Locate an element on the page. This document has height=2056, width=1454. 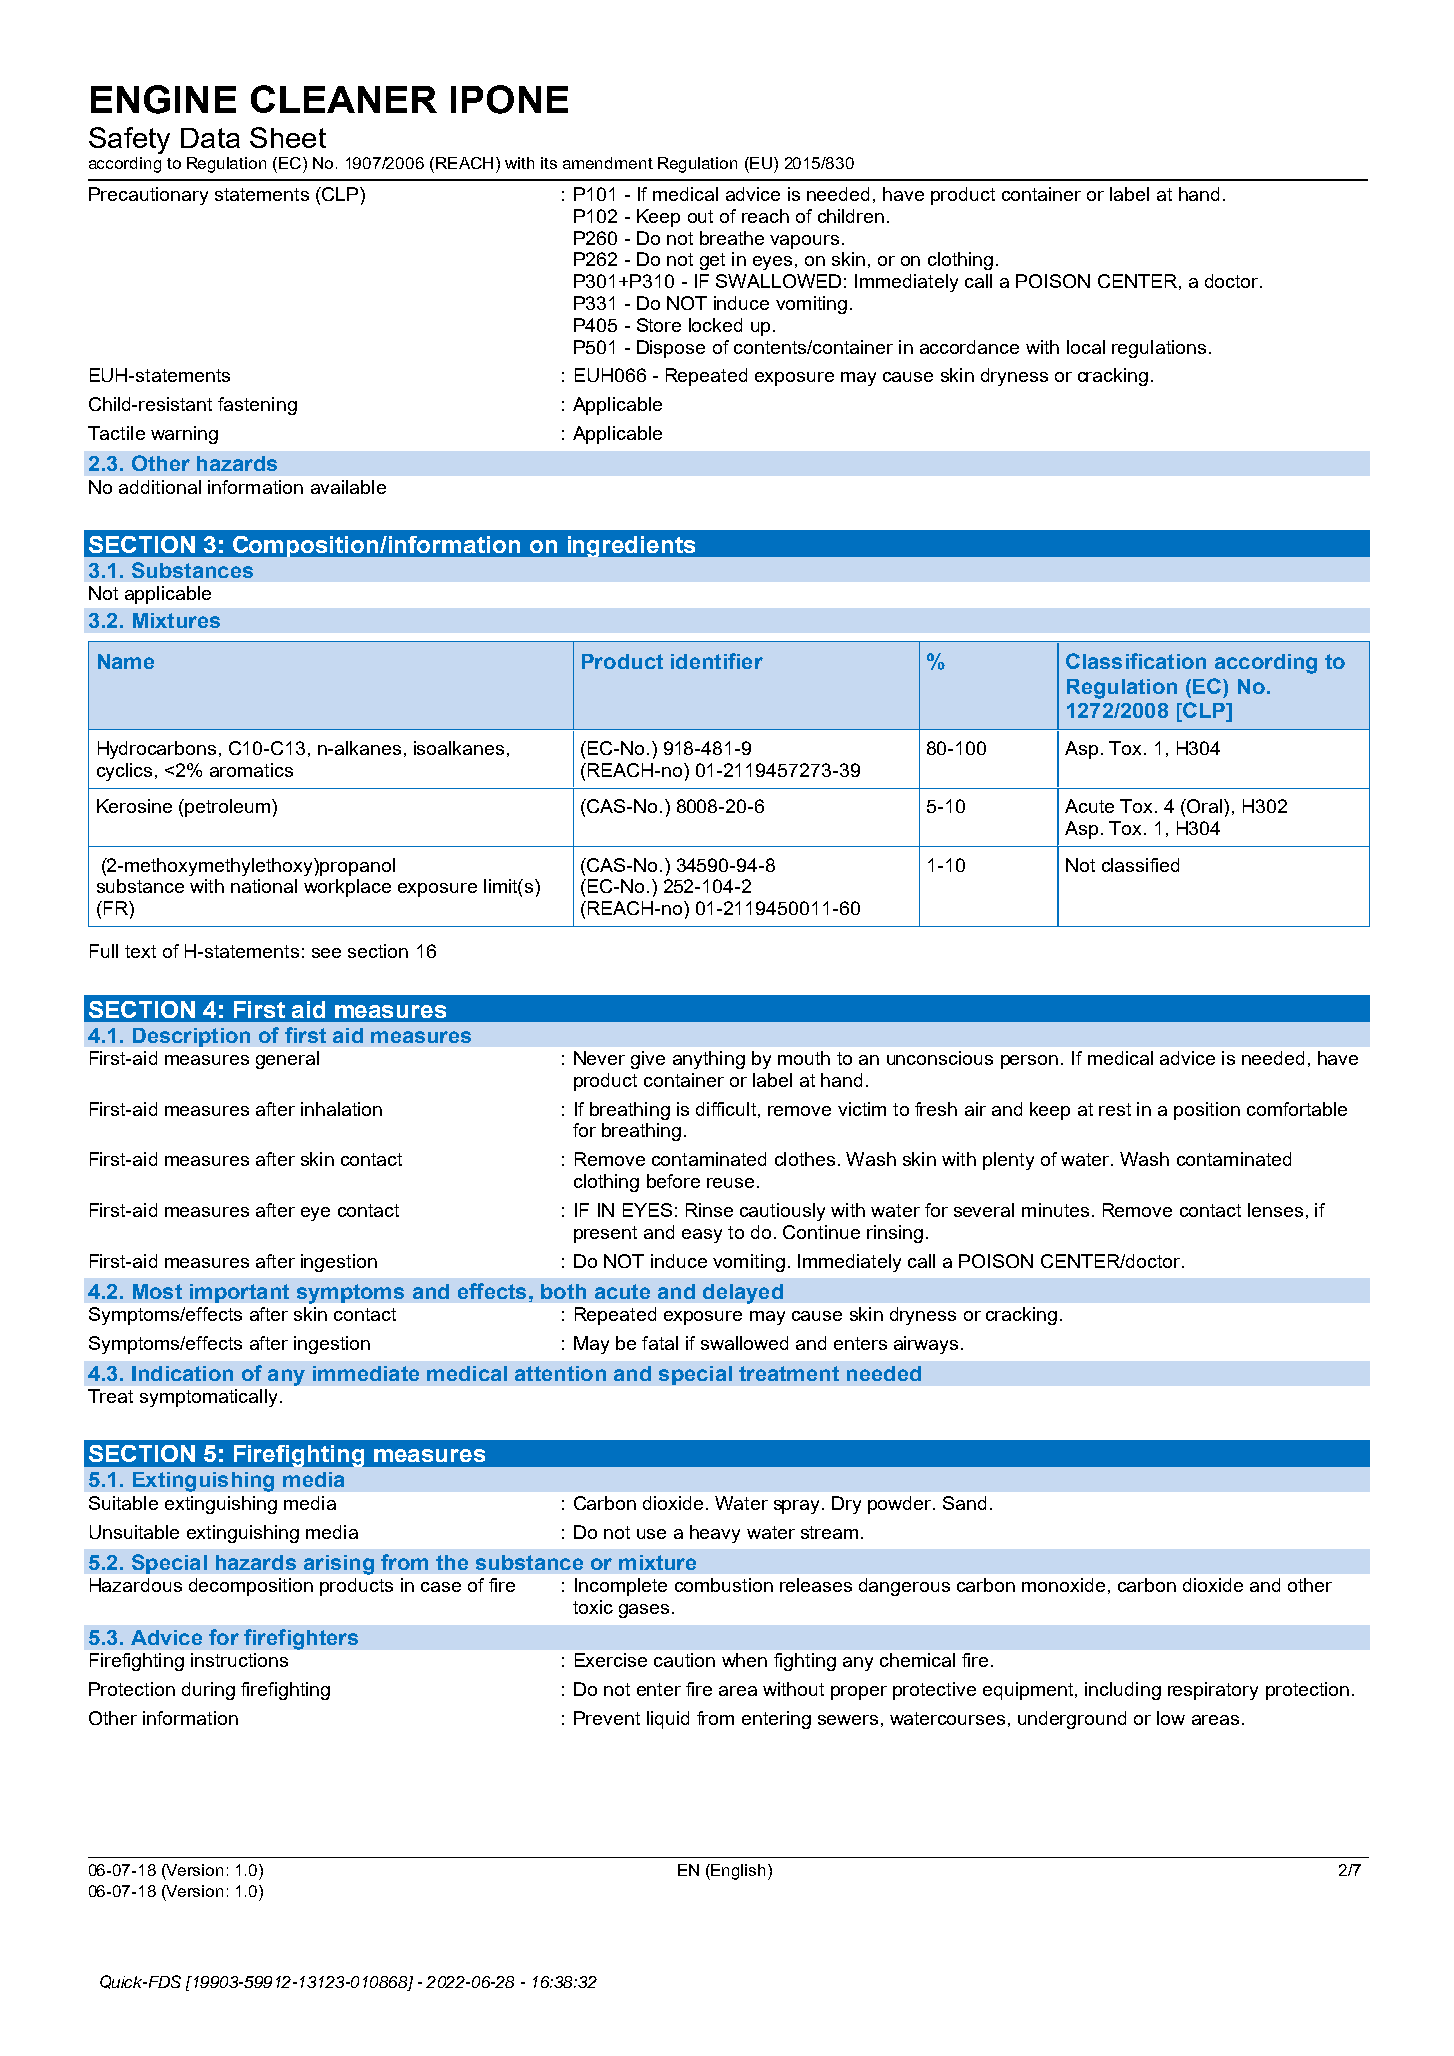
person is located at coordinates (1029, 1062).
